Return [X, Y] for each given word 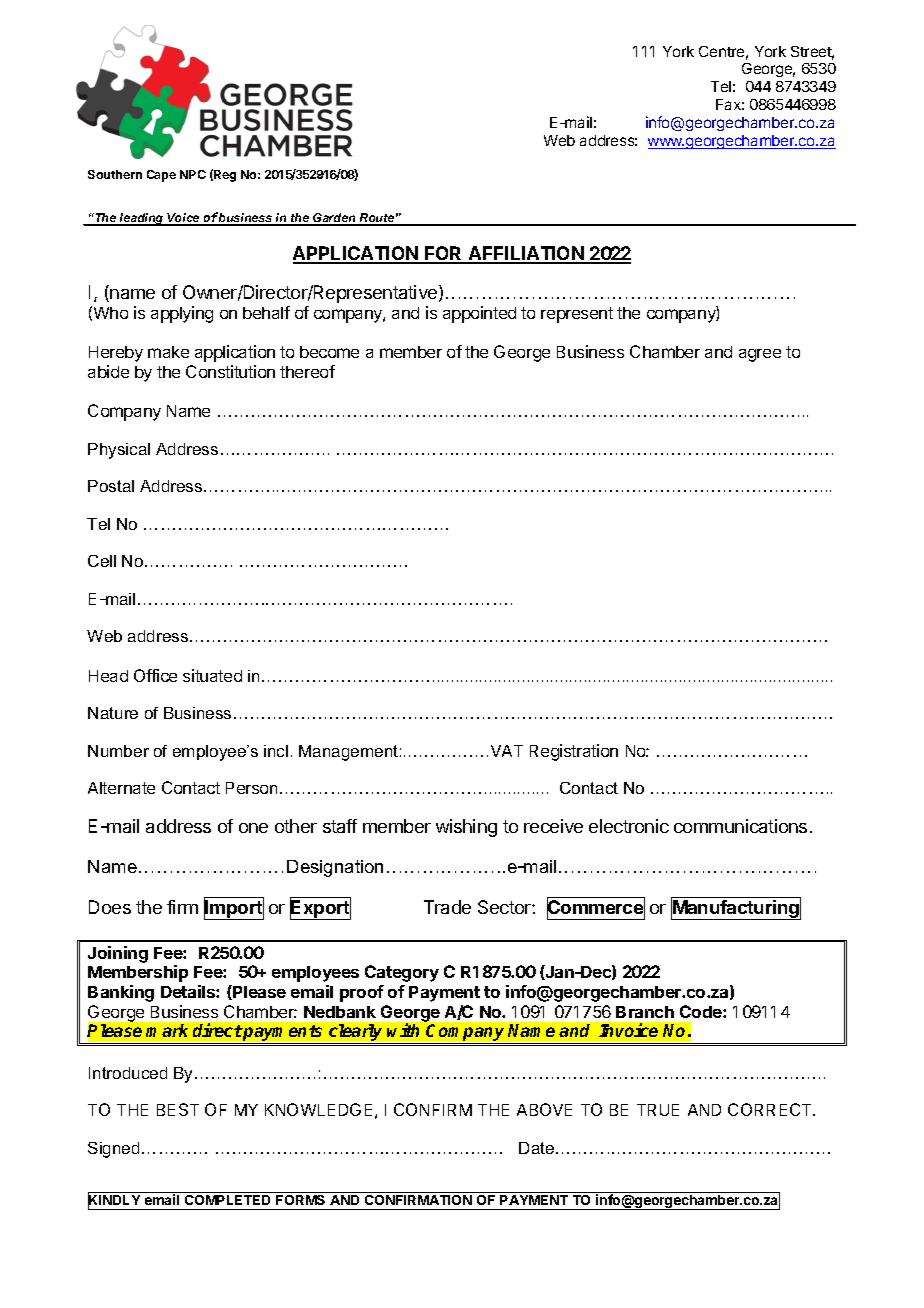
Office [155, 675]
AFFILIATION [526, 254]
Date [538, 1148]
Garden [334, 219]
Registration [574, 752]
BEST [178, 1109]
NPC [193, 174]
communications [740, 826]
